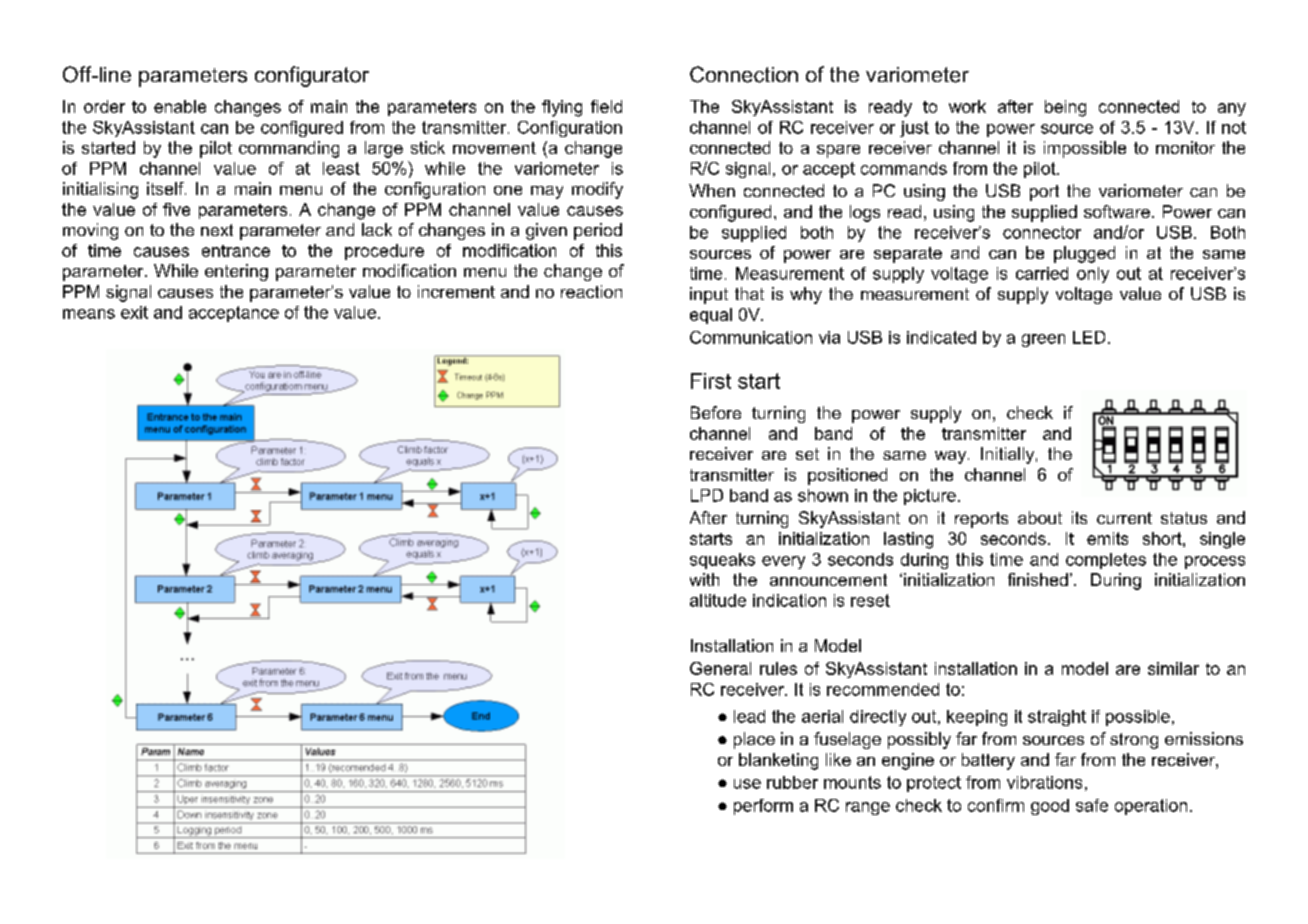 Image resolution: width=1308 pixels, height=924 pixels. Describe the element at coordinates (720, 668) in the screenshot. I see `General` at that location.
